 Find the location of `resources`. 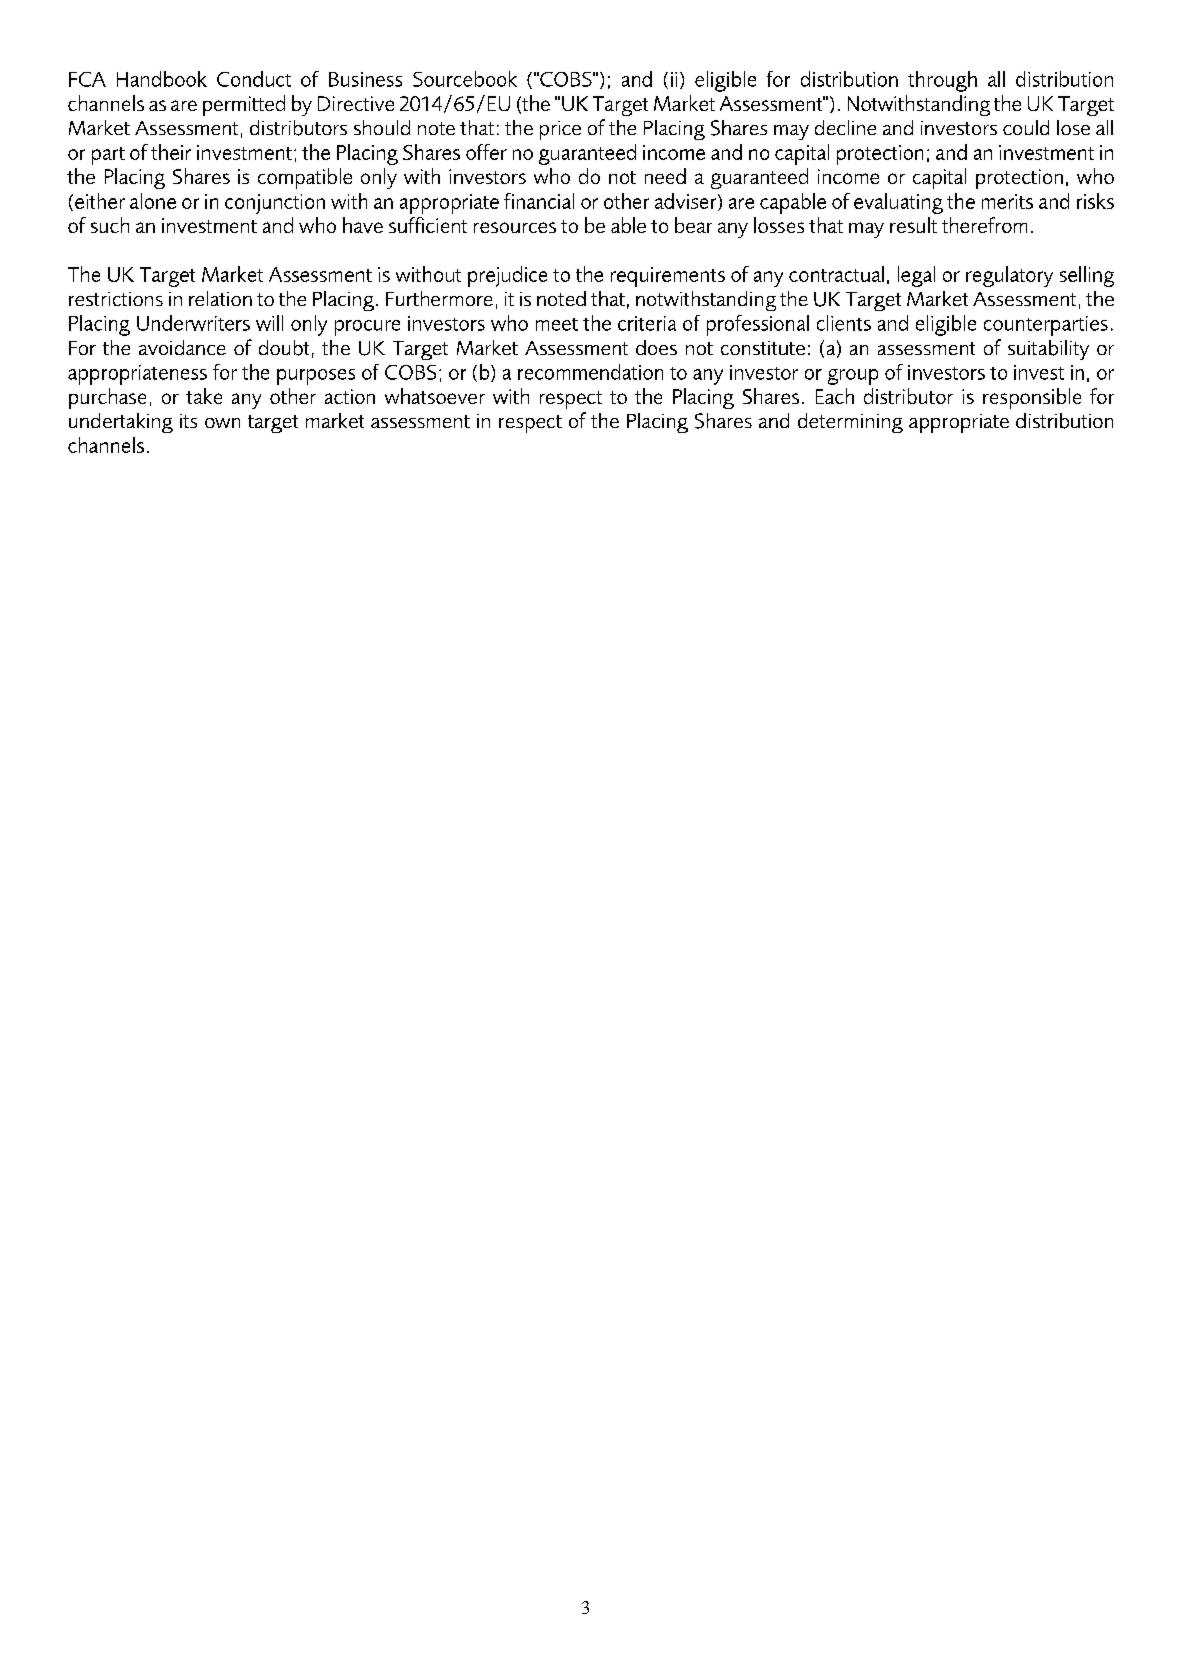

resources is located at coordinates (515, 227).
